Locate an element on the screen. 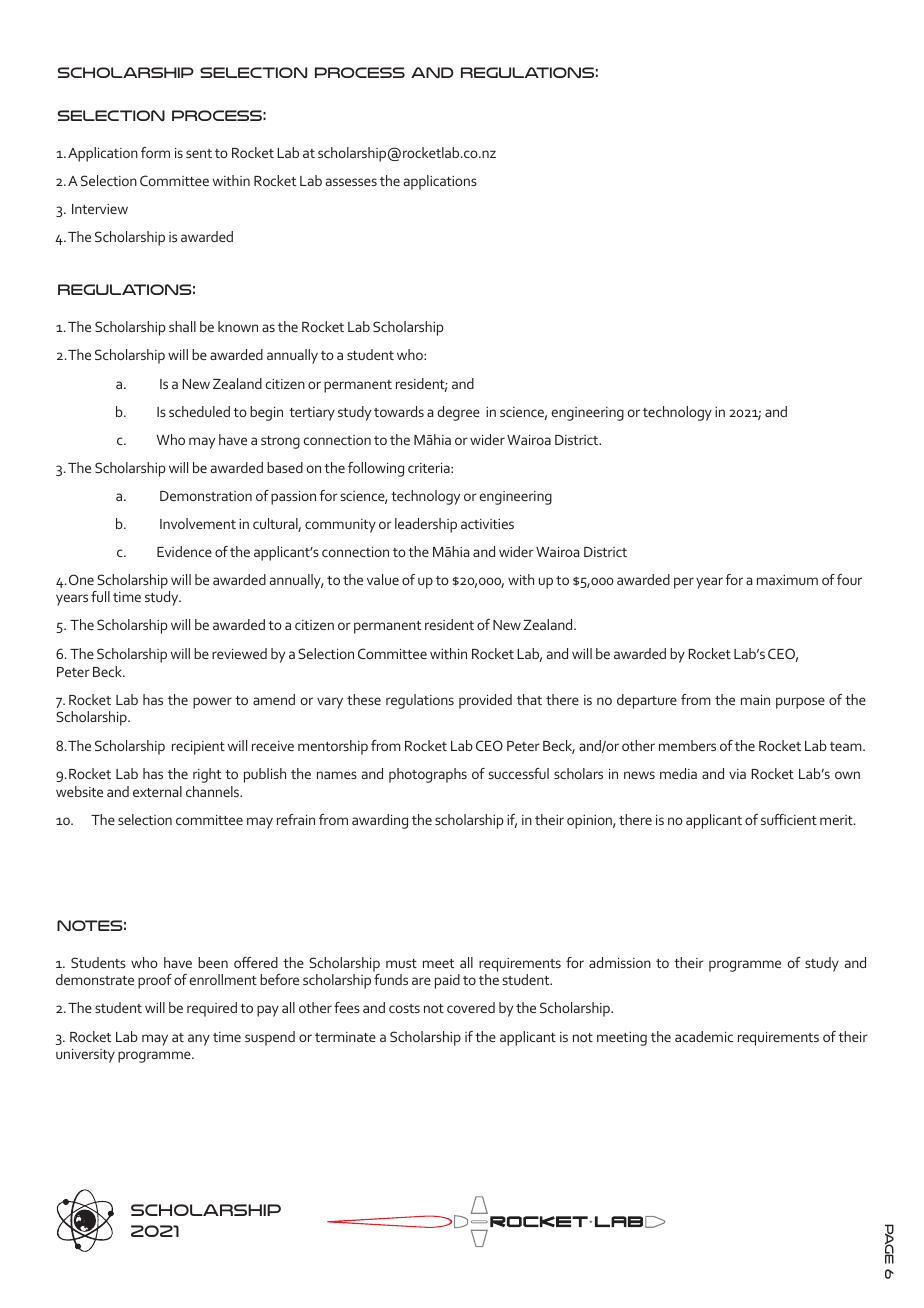 The image size is (924, 1308). degree is located at coordinates (458, 413).
